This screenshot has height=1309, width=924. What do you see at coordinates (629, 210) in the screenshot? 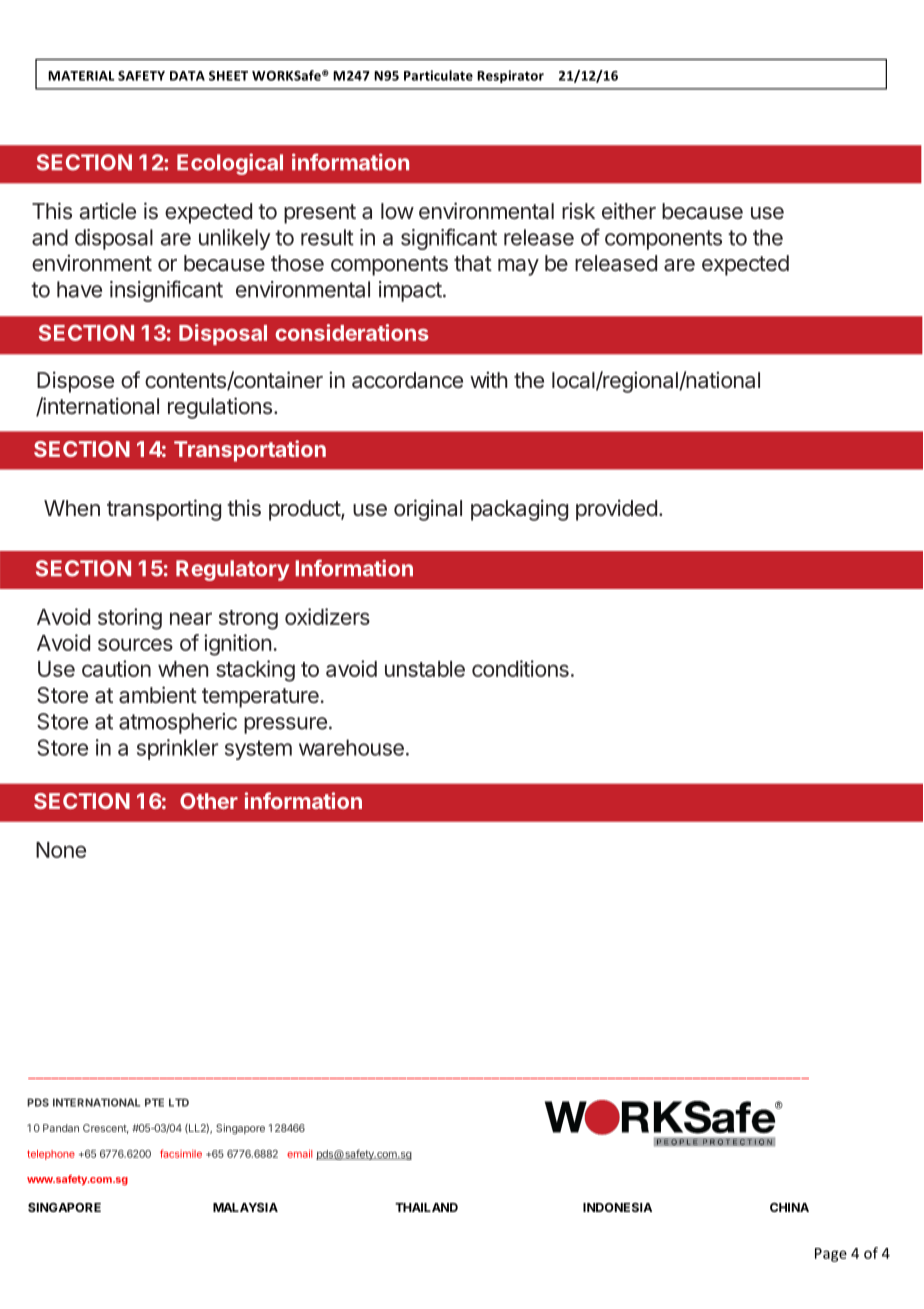
I see `either` at bounding box center [629, 210].
